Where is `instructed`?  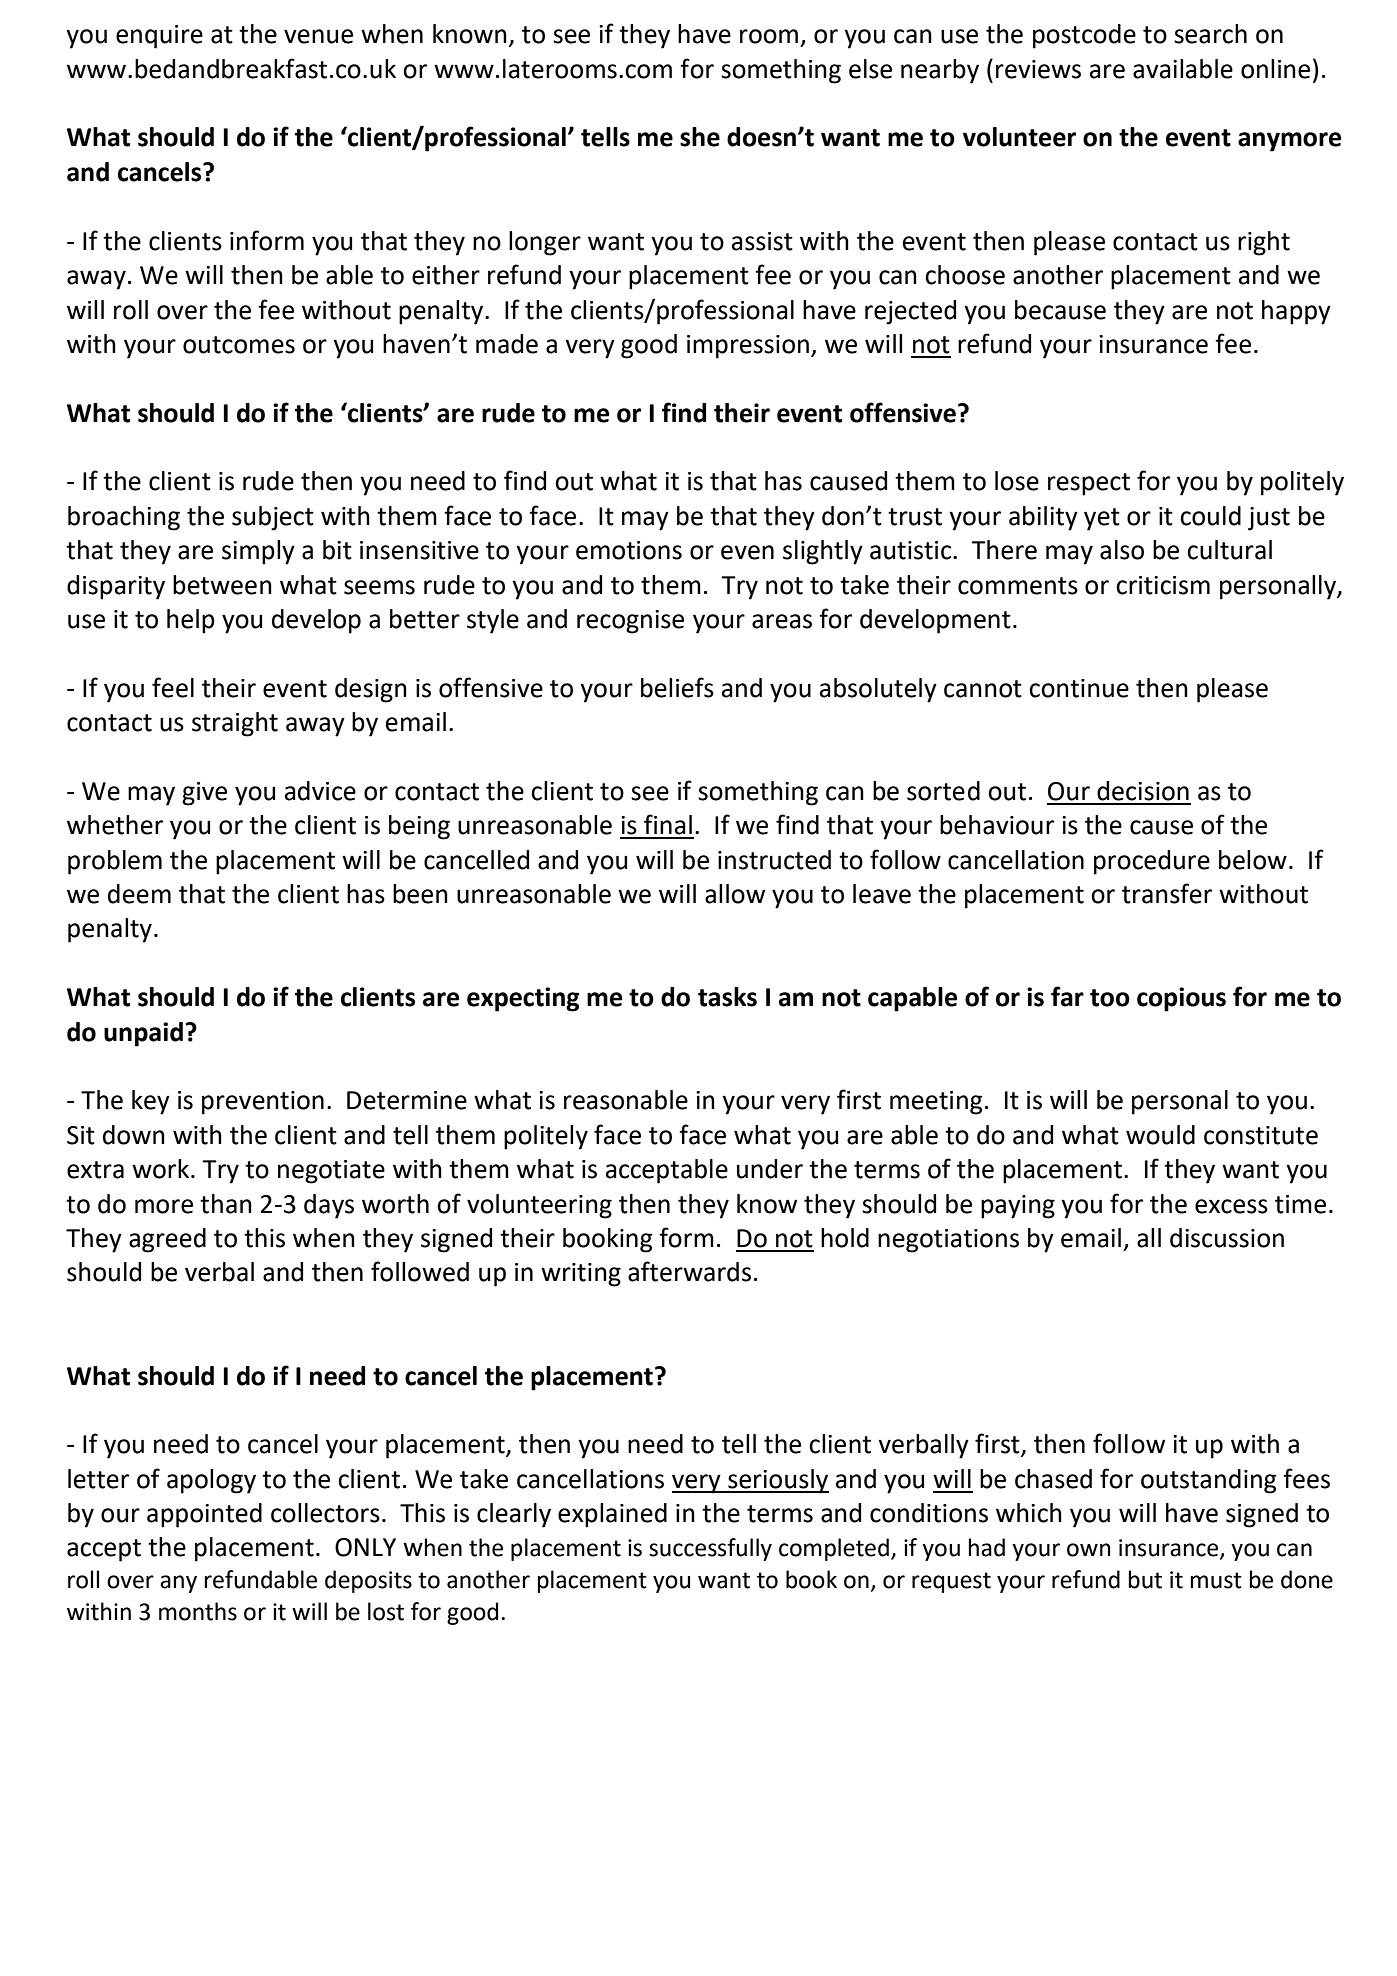 instructed is located at coordinates (774, 860).
